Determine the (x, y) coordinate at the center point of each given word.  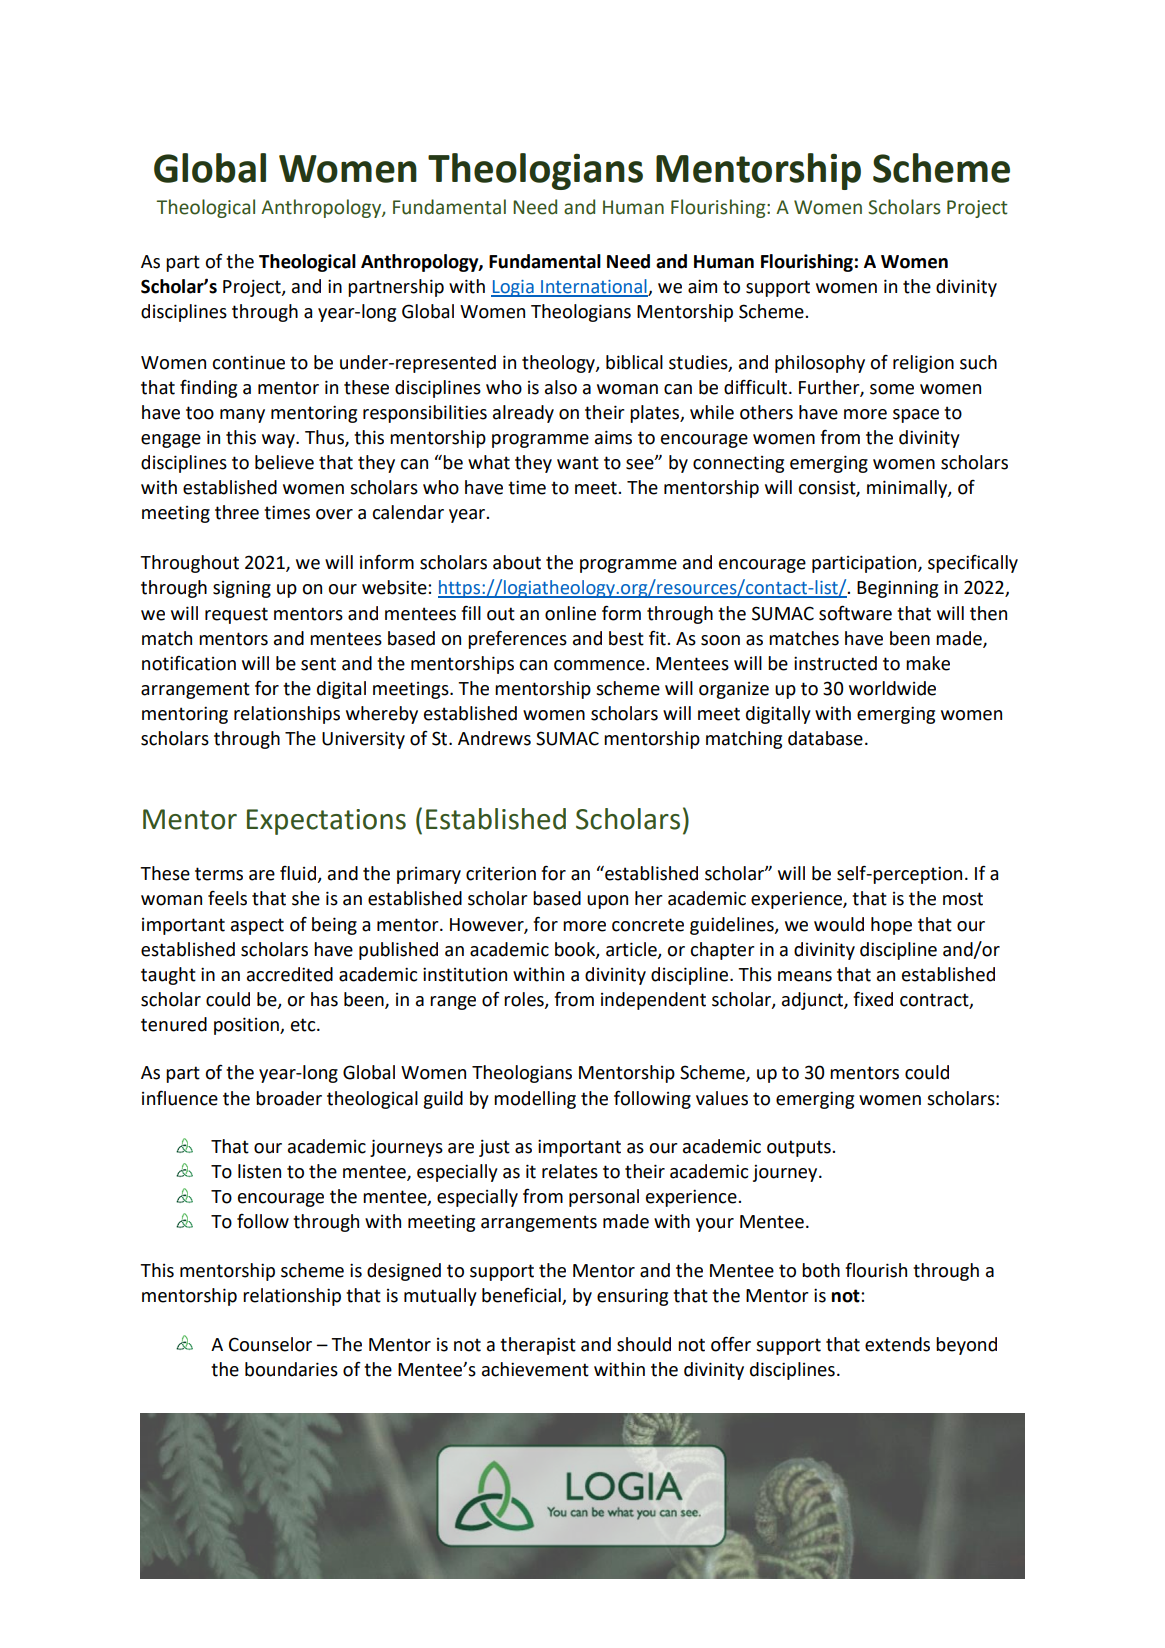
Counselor (270, 1344)
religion (923, 364)
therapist (538, 1346)
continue (248, 362)
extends (897, 1344)
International (594, 287)
